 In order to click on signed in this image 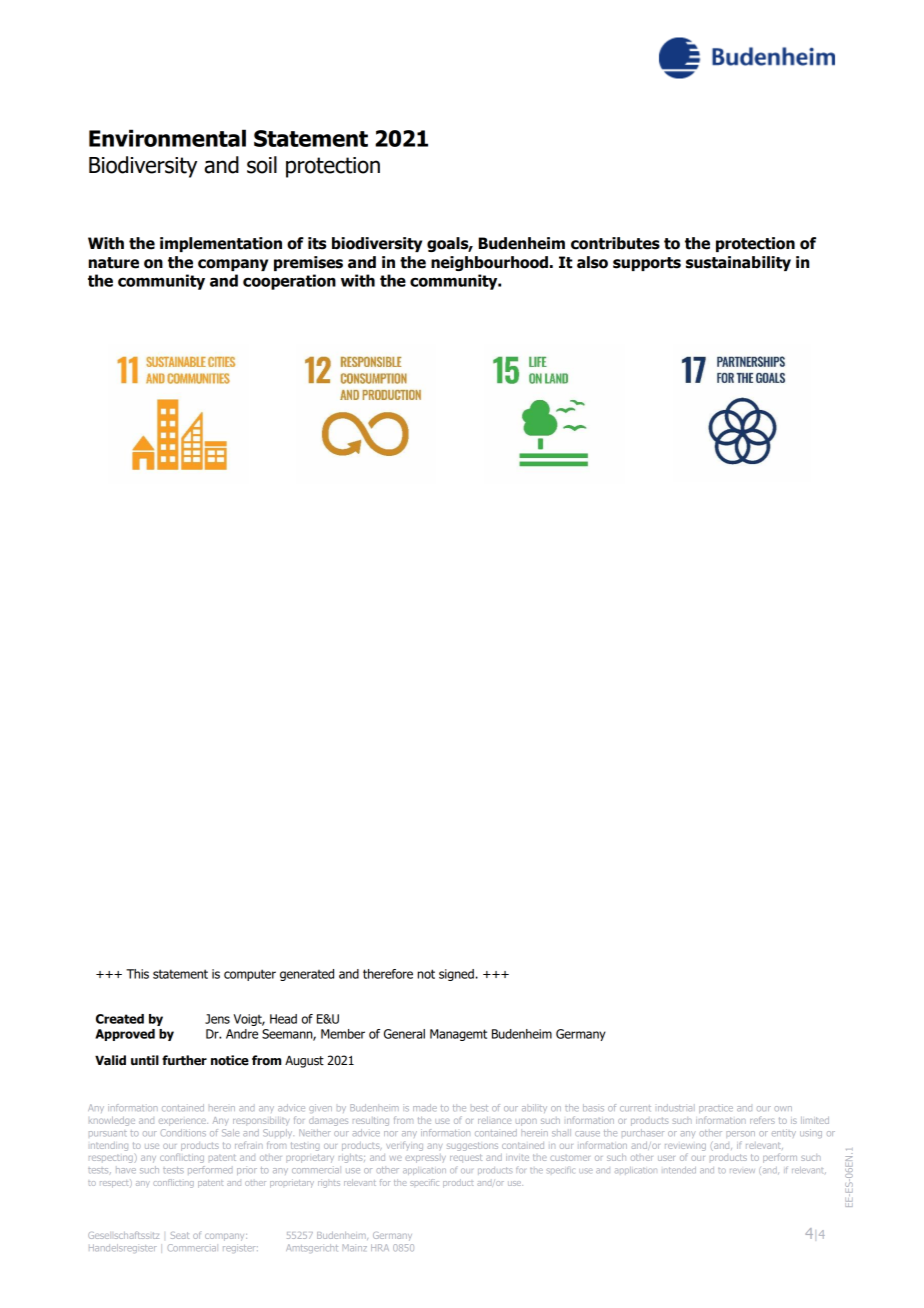, I will do `click(457, 975)`.
